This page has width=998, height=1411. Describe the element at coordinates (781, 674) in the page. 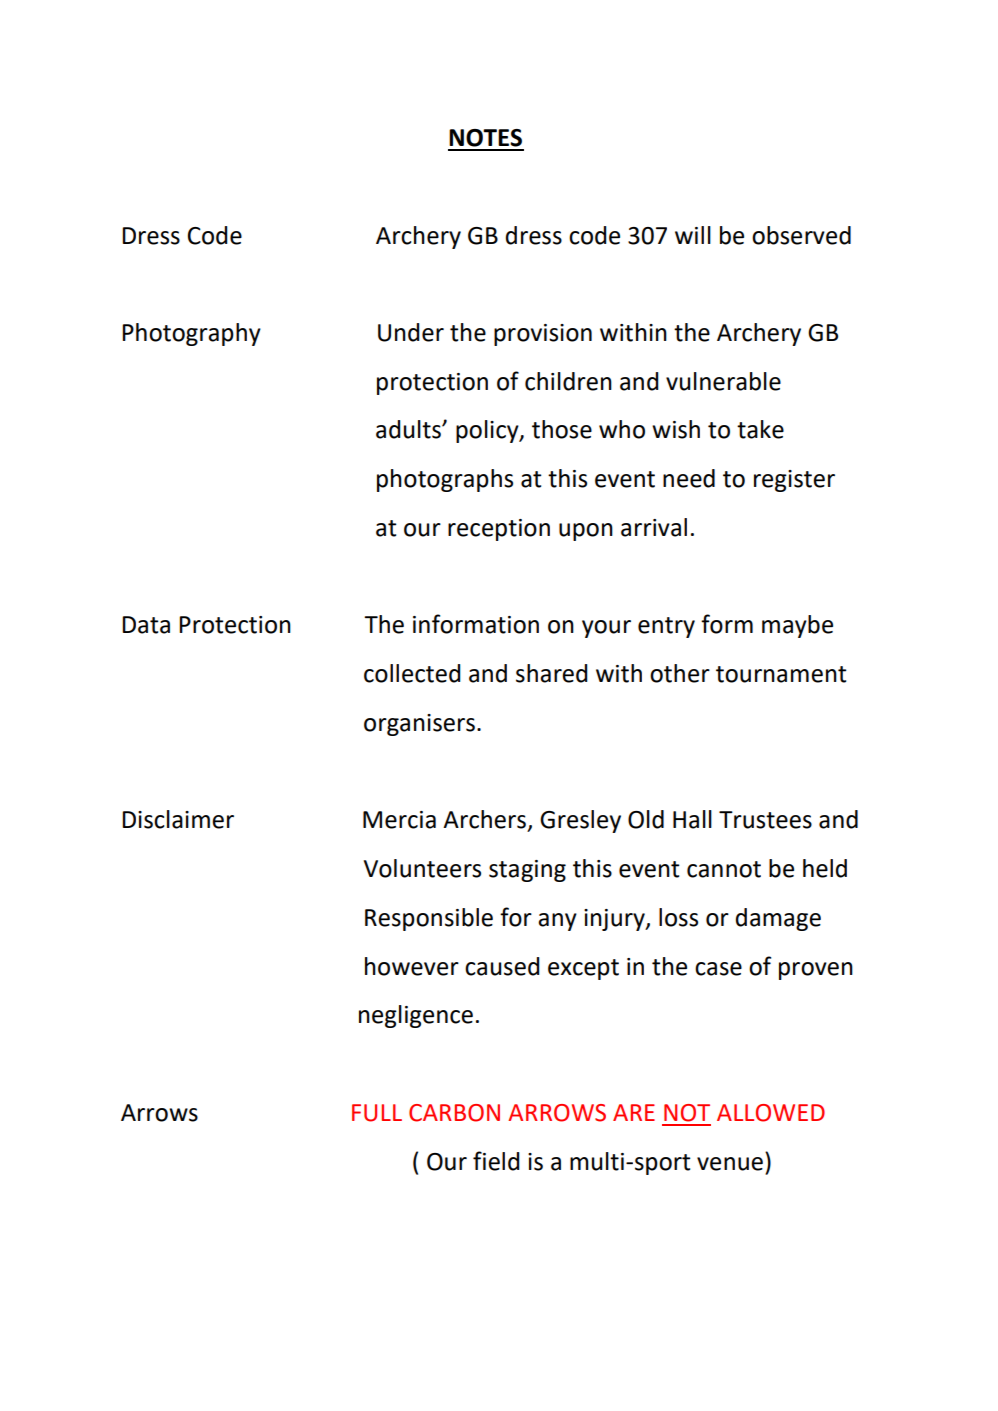

I see `tournament` at that location.
